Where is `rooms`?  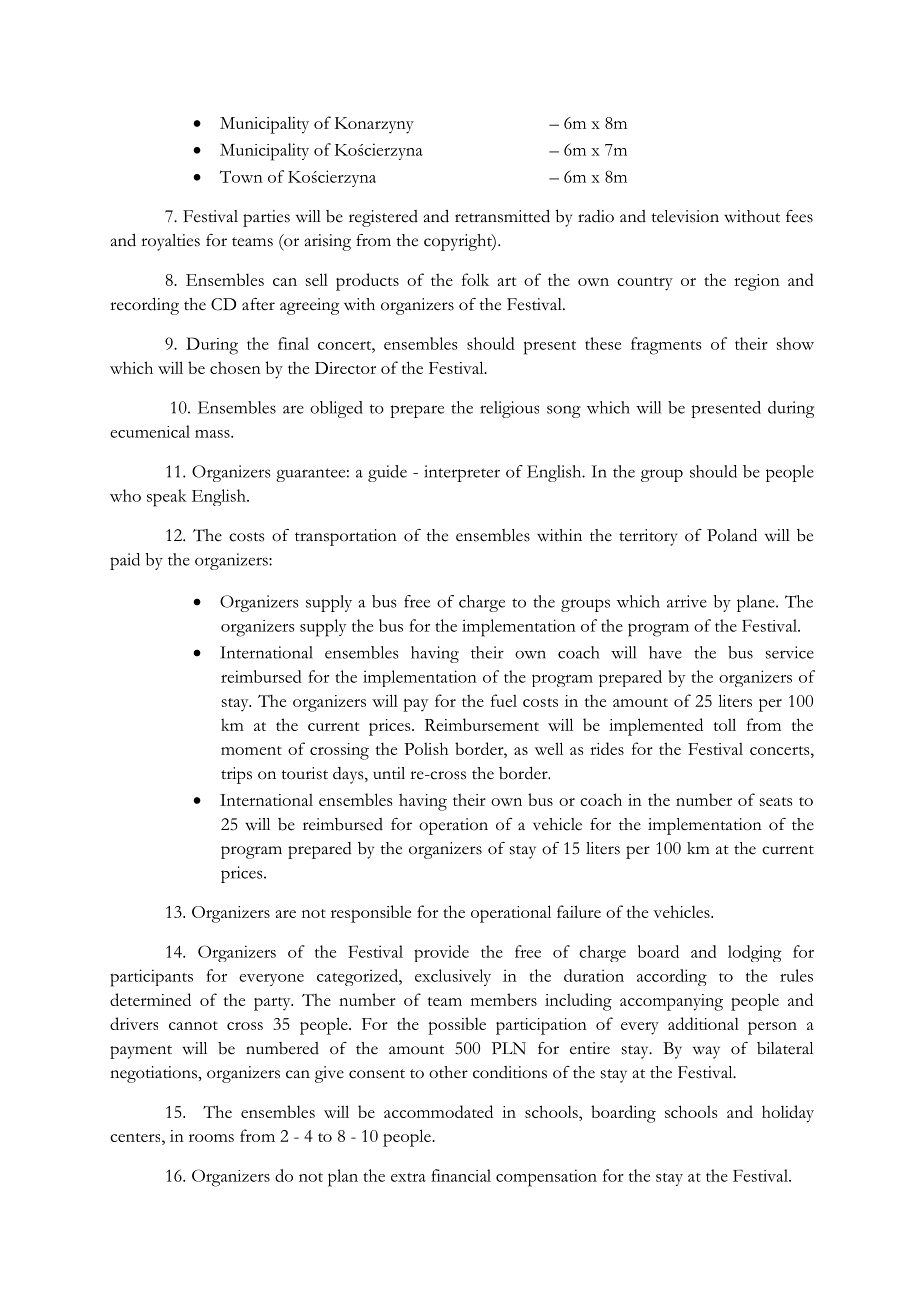
rooms is located at coordinates (211, 1138).
